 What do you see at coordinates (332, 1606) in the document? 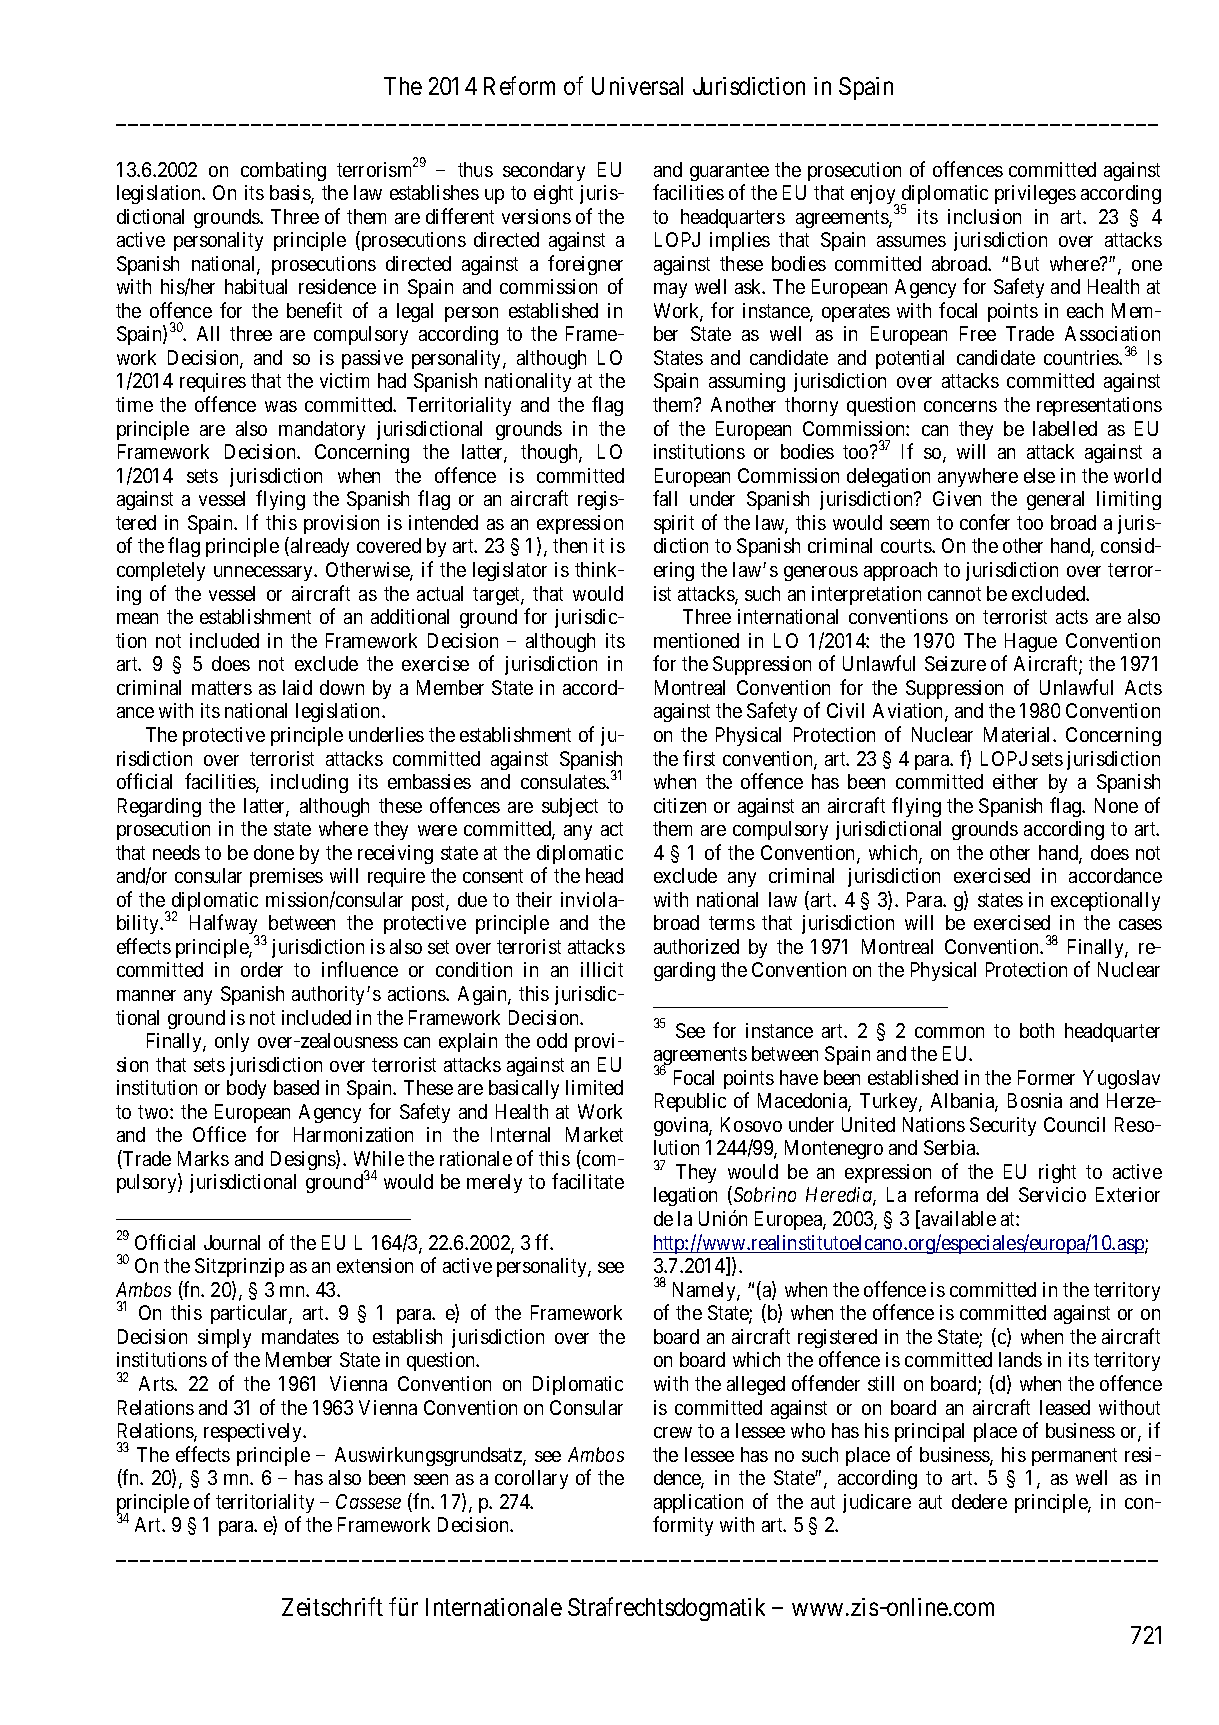
I see `Zeitschrift` at bounding box center [332, 1606].
